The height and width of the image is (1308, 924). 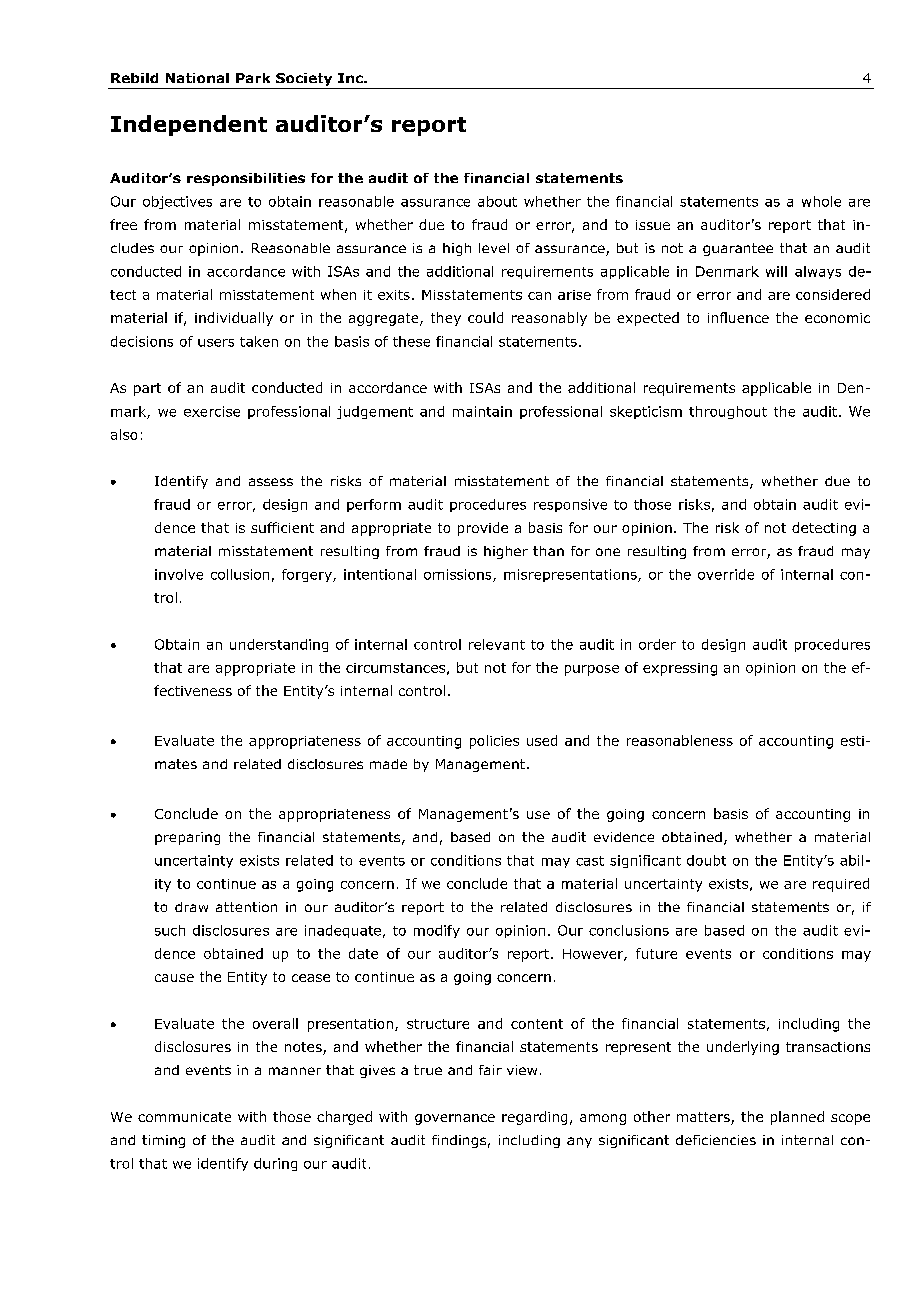 I want to click on communicate, so click(x=184, y=1117).
